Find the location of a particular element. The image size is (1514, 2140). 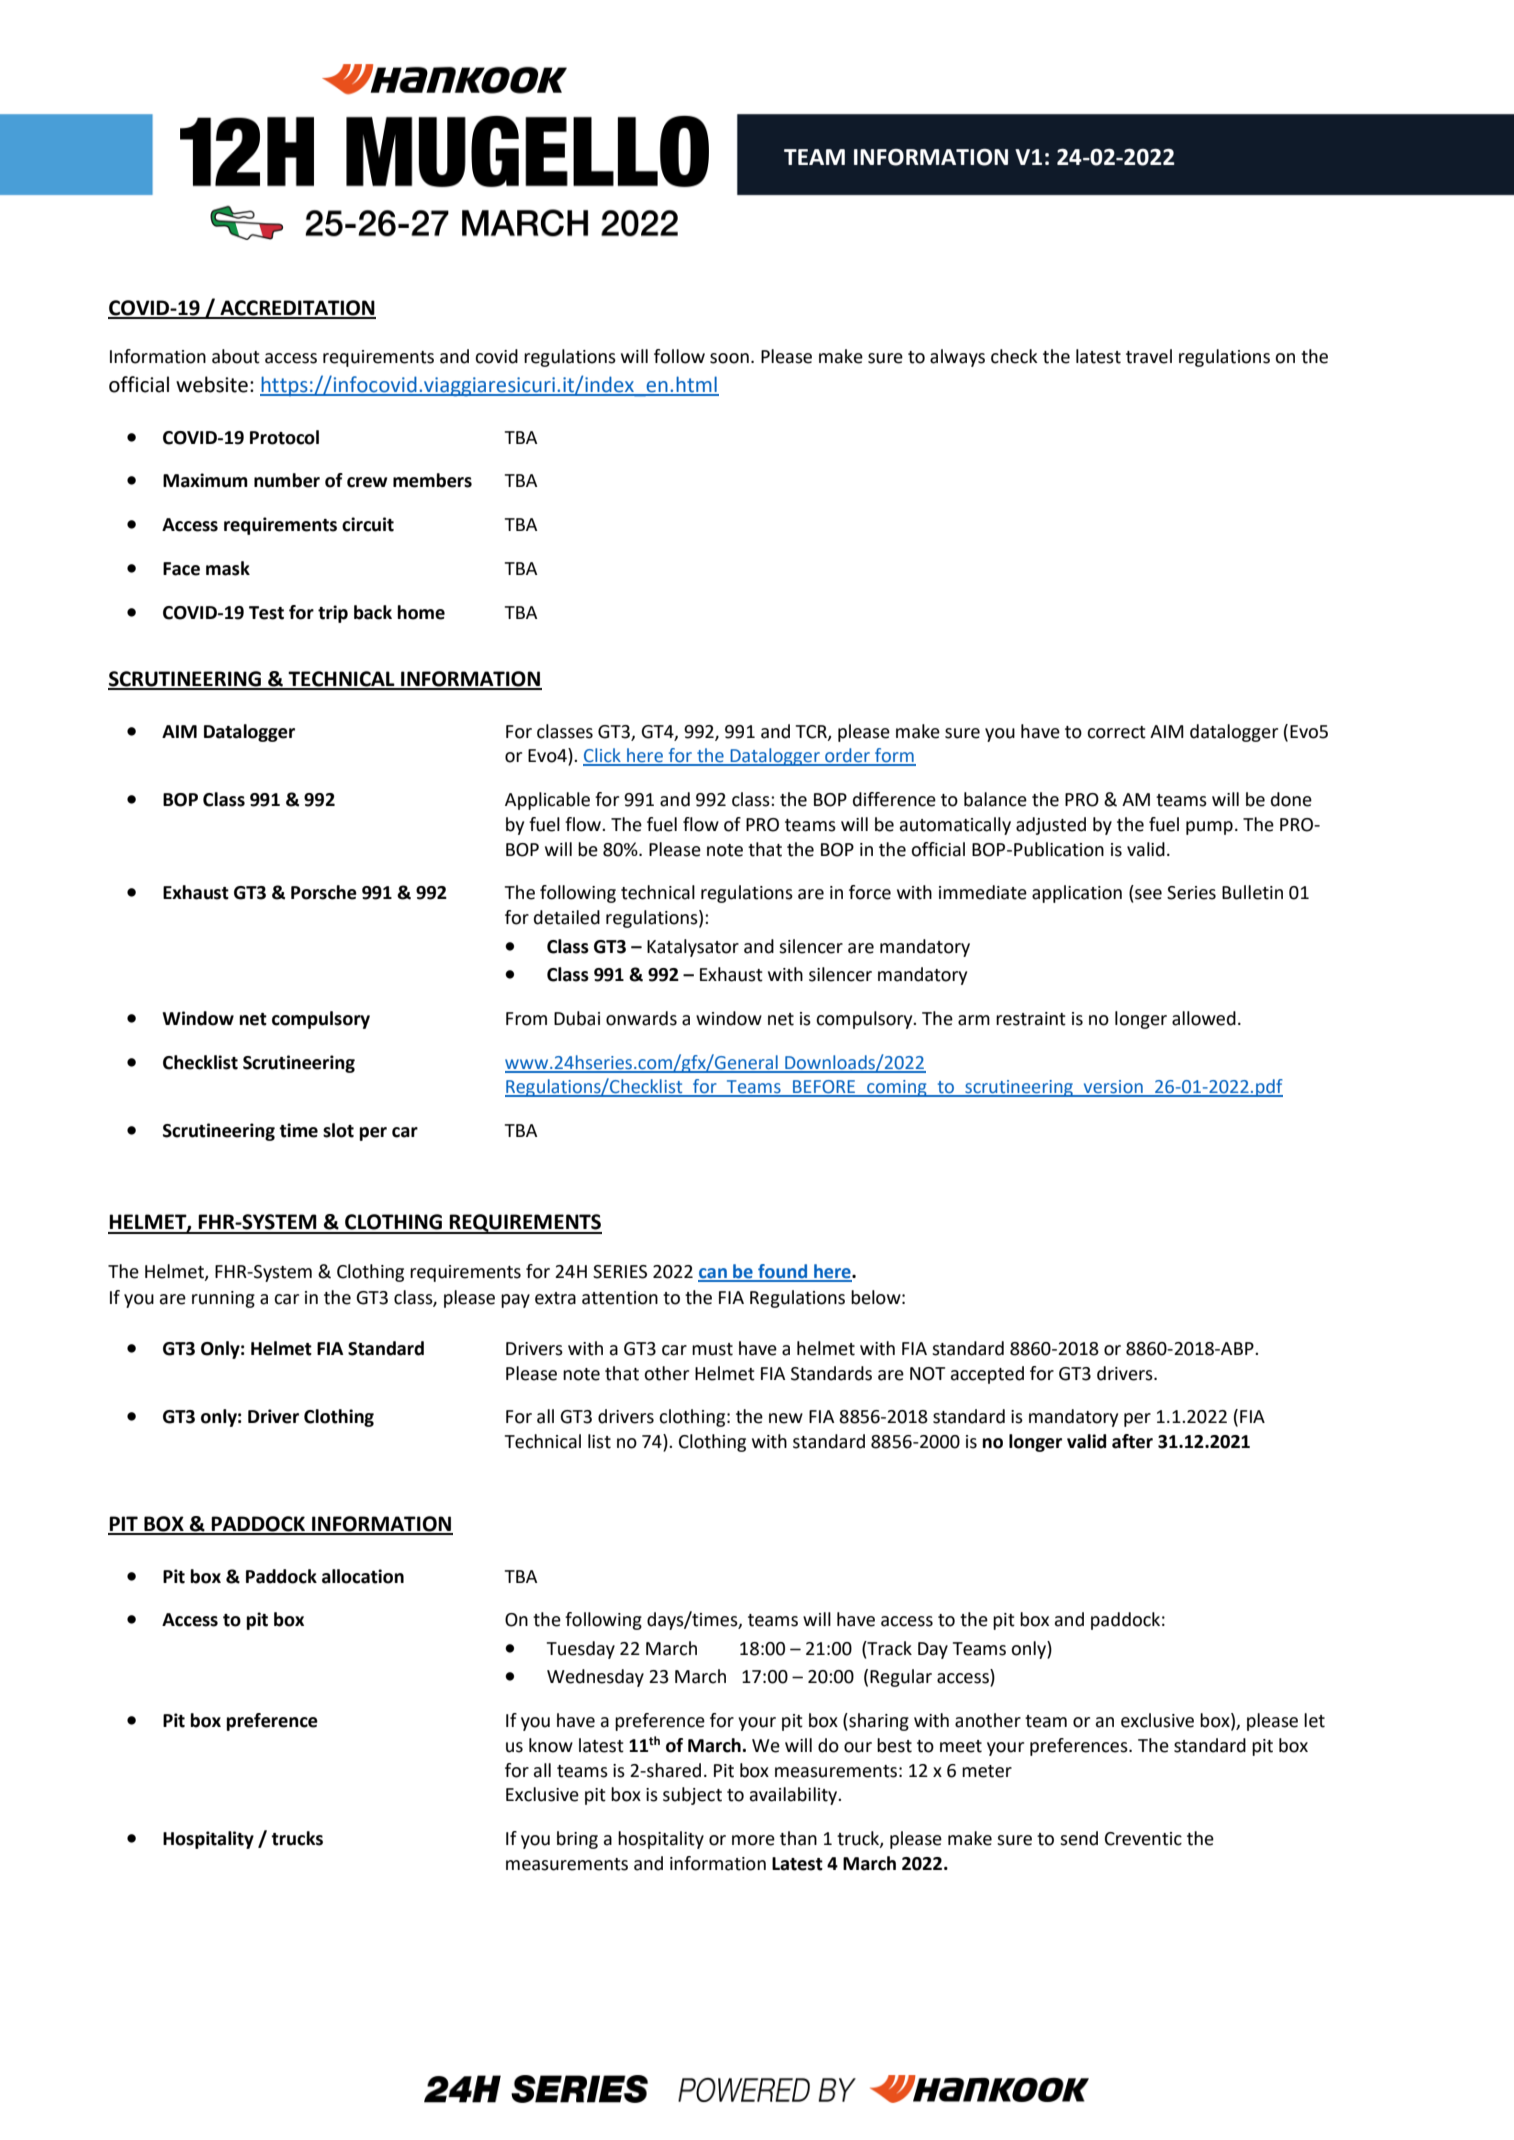

onwards is located at coordinates (641, 1018).
